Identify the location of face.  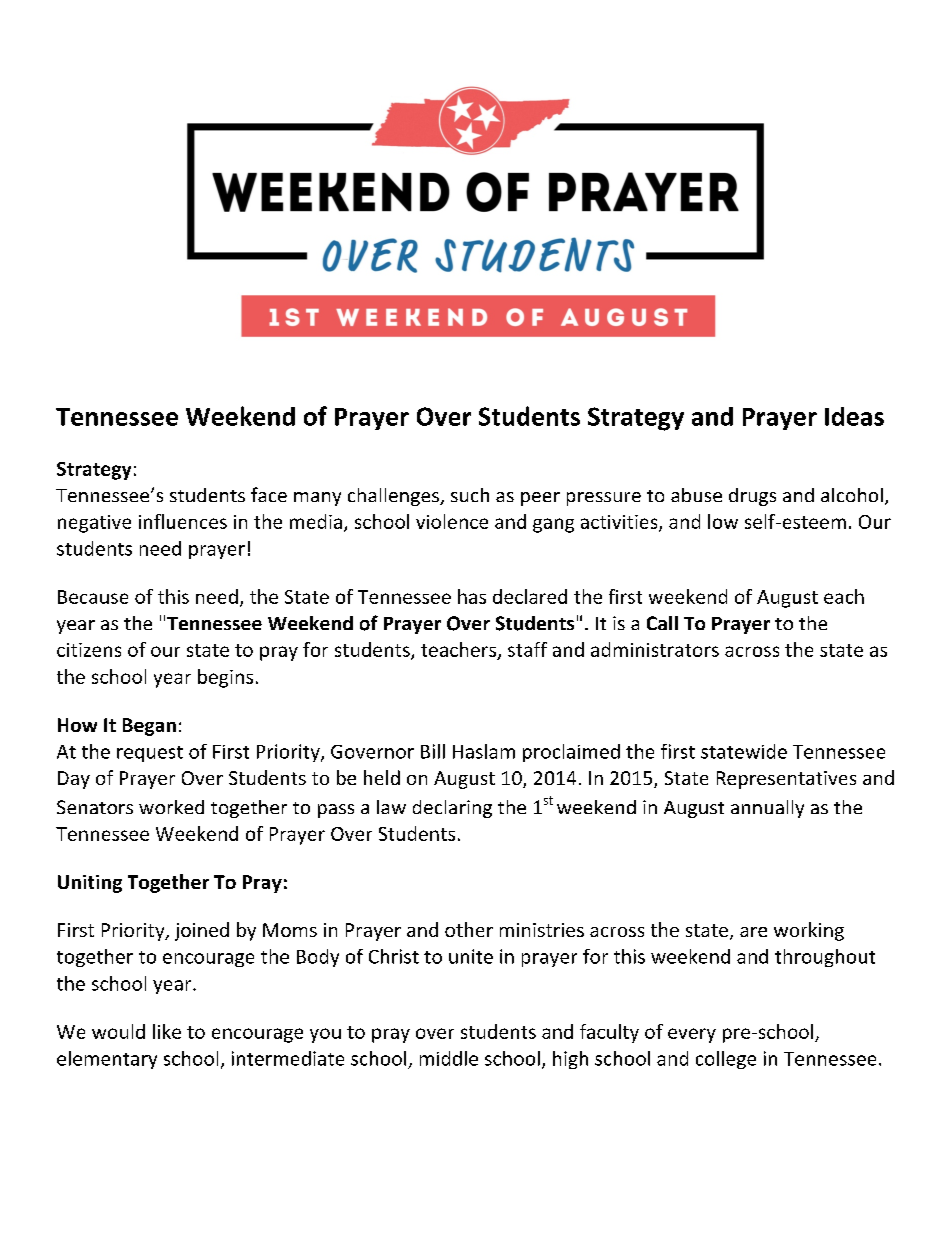
(269, 494).
